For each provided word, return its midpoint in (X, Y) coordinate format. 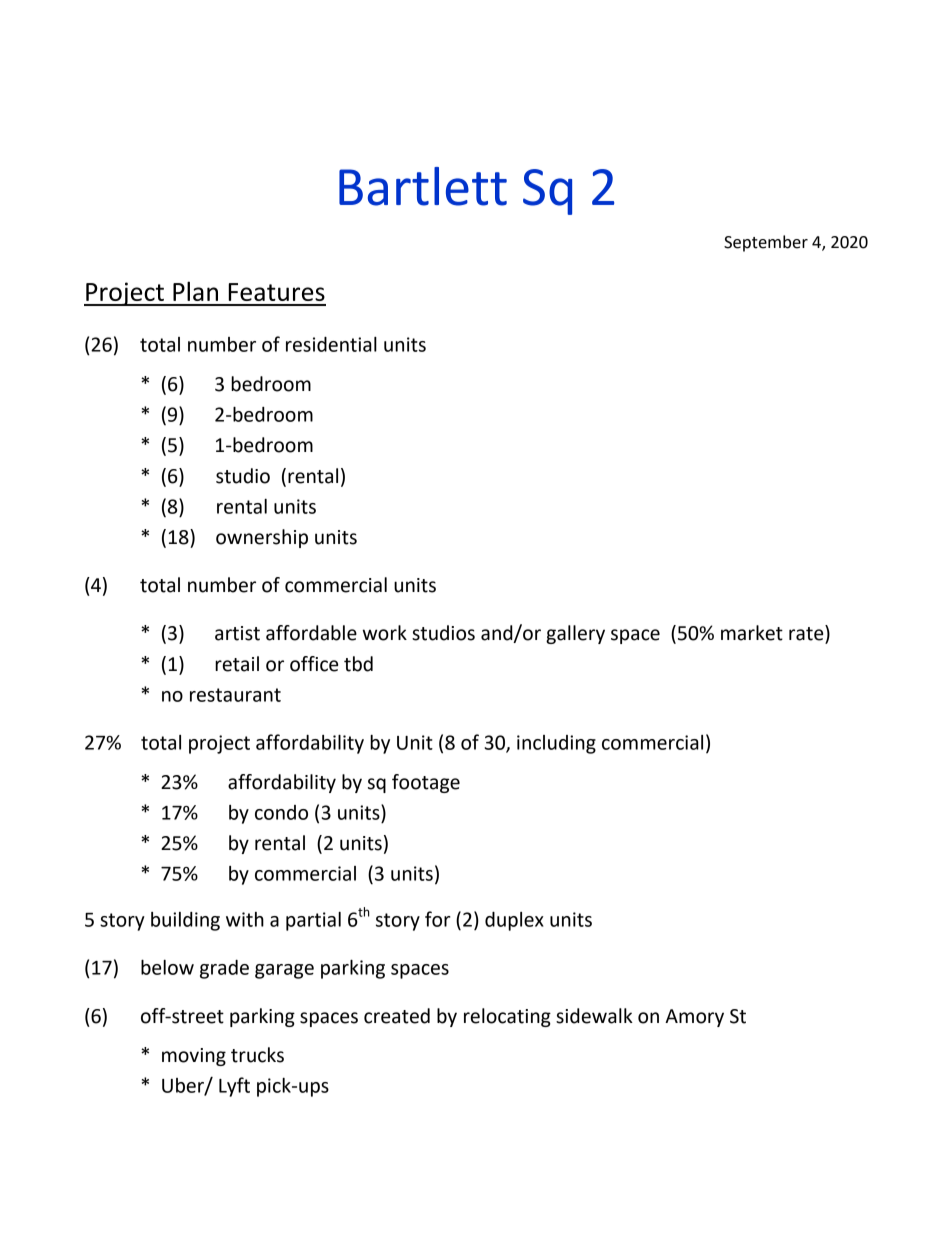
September (766, 243)
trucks (257, 1055)
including (556, 744)
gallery (575, 634)
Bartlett (423, 186)
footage (426, 783)
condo (281, 812)
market (752, 633)
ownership (262, 538)
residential (331, 344)
